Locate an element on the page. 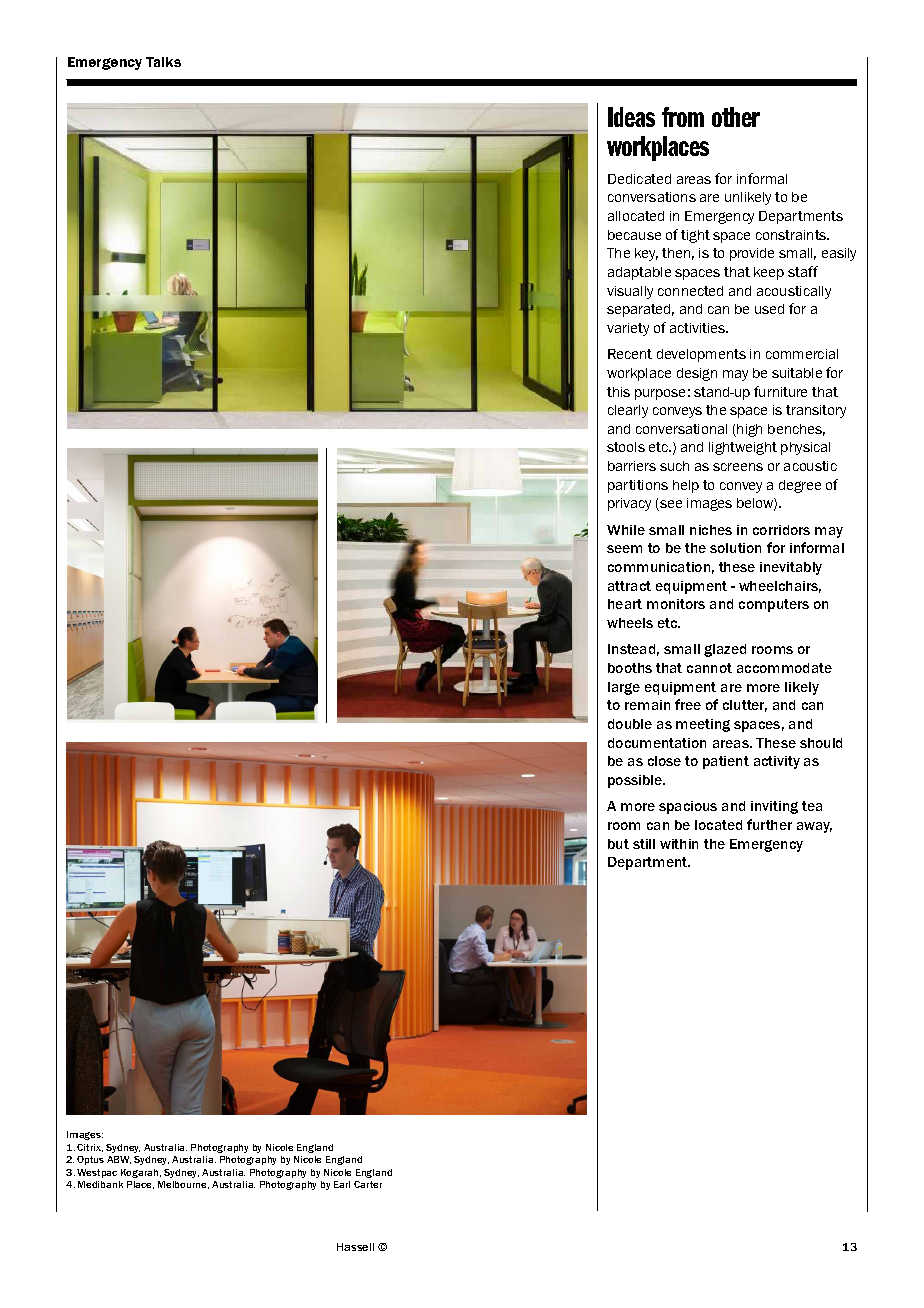  computers is located at coordinates (774, 605).
